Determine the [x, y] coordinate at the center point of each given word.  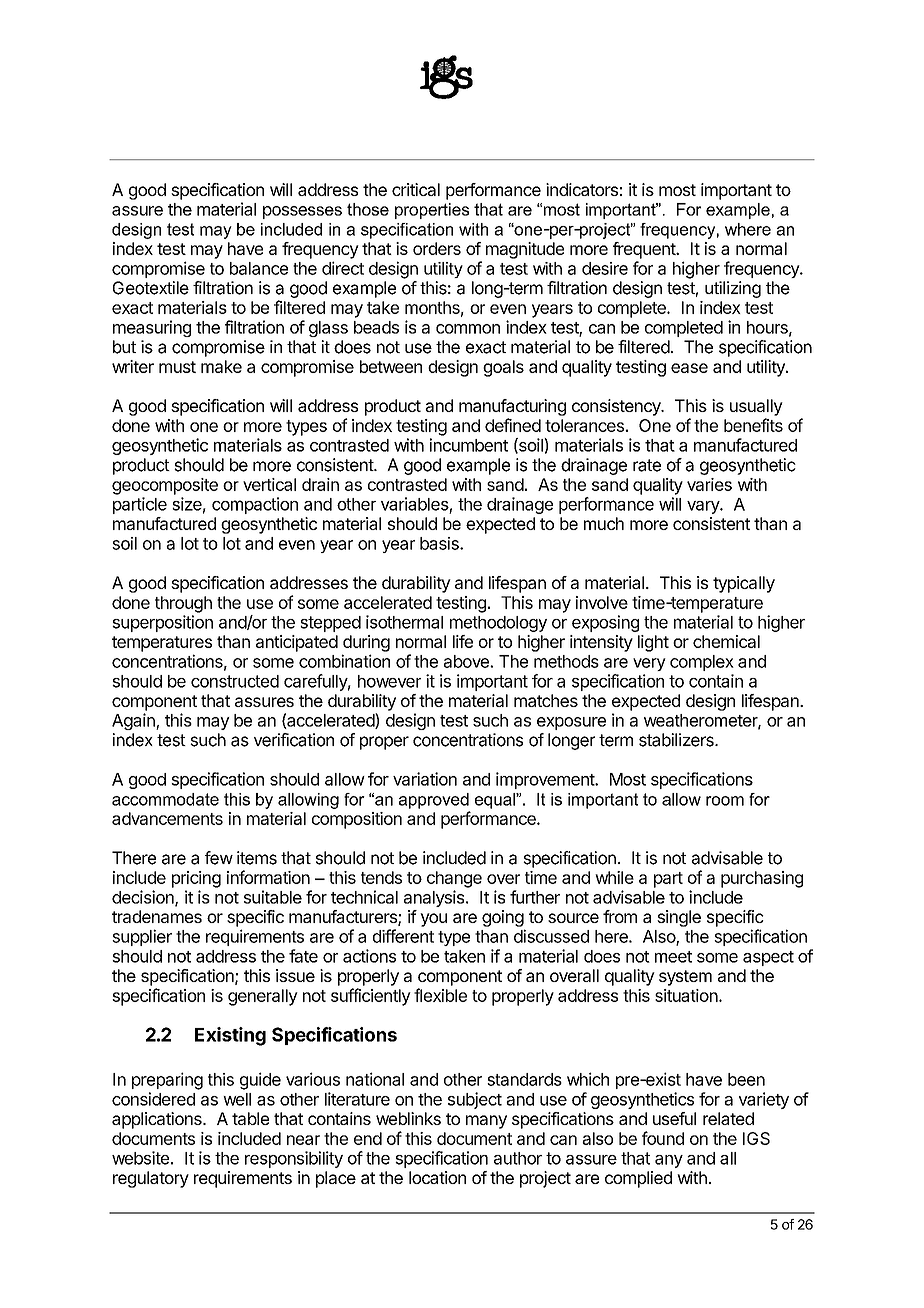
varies [709, 484]
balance [259, 268]
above [467, 661]
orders [437, 248]
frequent [645, 250]
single [679, 918]
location [437, 1177]
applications [158, 1120]
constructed [235, 681]
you [433, 920]
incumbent [469, 445]
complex [702, 663]
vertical [269, 484]
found [663, 1138]
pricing [196, 879]
